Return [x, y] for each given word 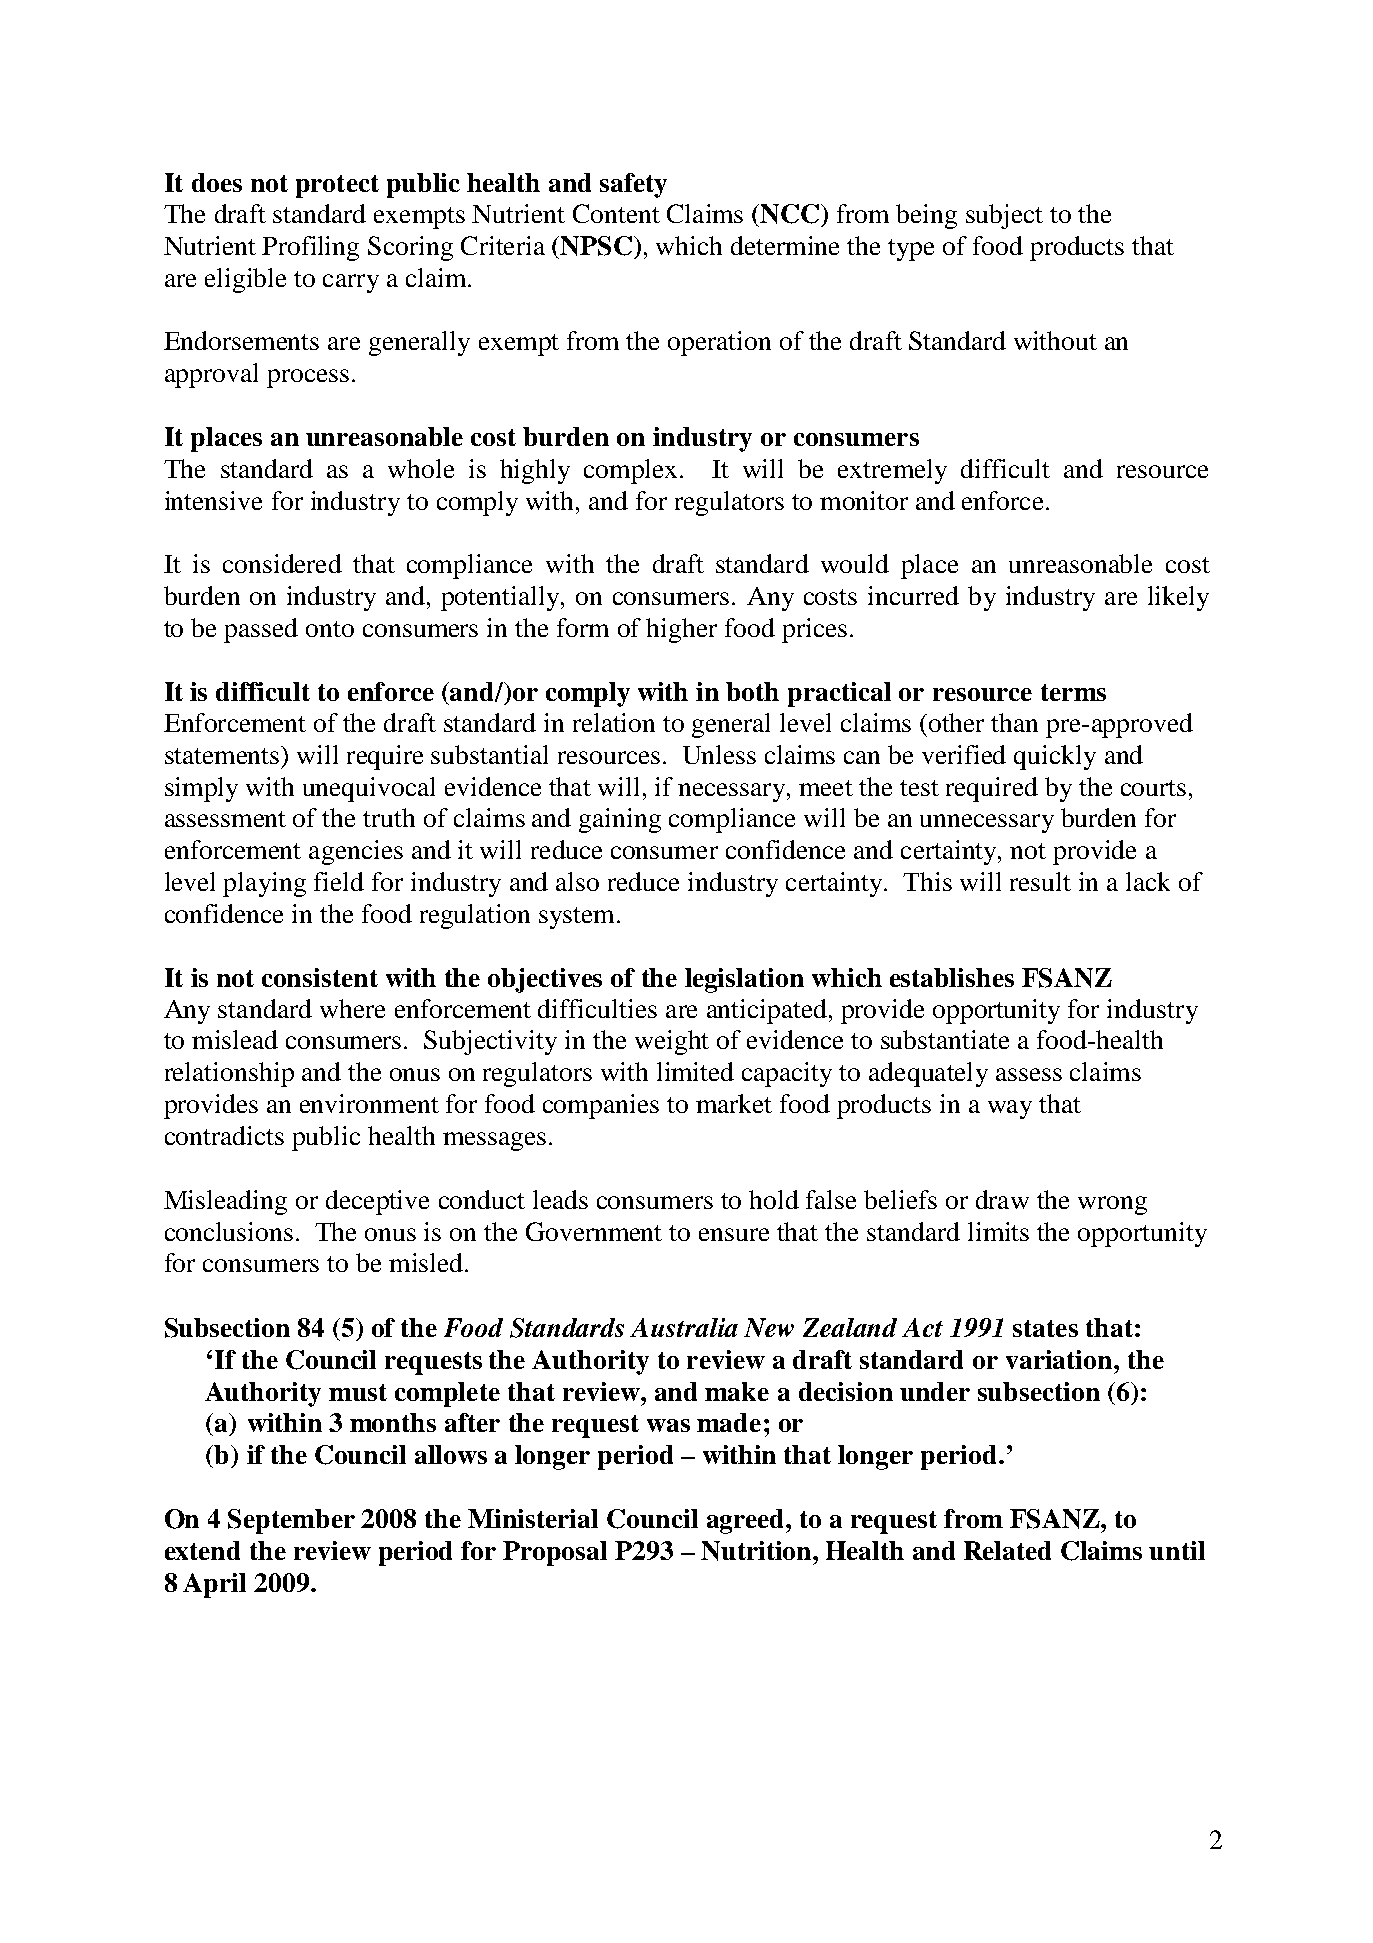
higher [681, 630]
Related [1007, 1550]
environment [369, 1103]
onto [330, 629]
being [926, 216]
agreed [747, 1521]
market [734, 1103]
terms [1073, 692]
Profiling [310, 248]
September [291, 1521]
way [1010, 1109]
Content [616, 213]
